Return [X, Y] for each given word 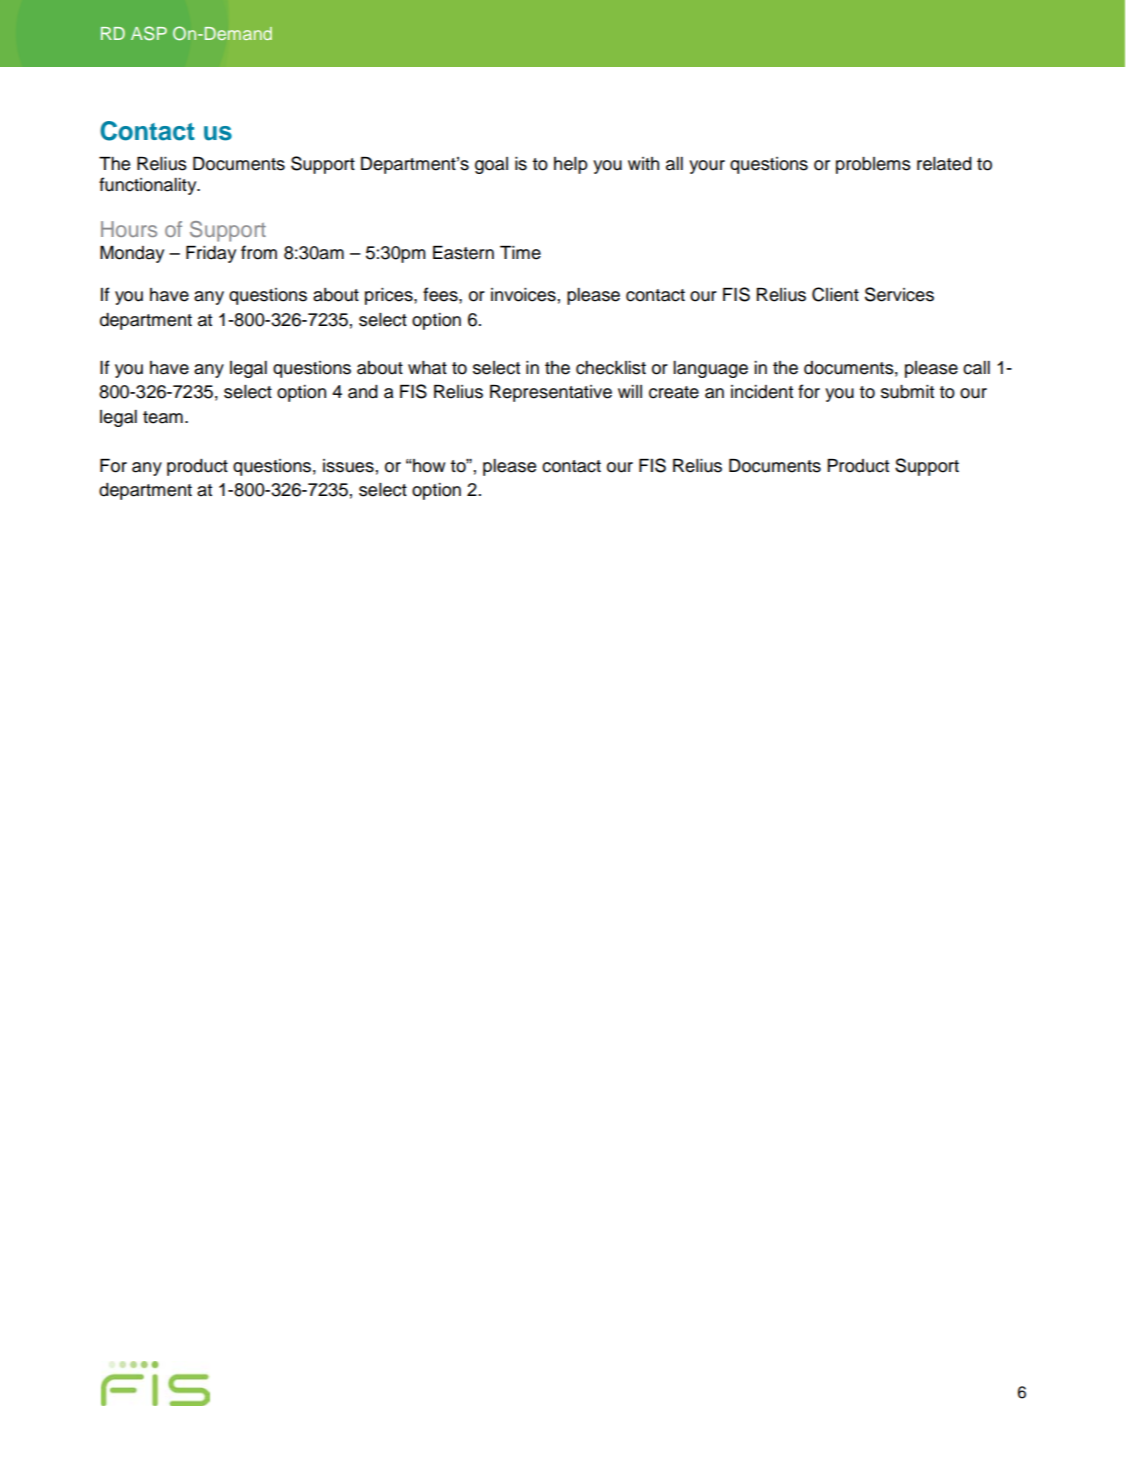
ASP [149, 33]
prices [390, 296]
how [428, 466]
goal [491, 165]
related [944, 164]
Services [899, 294]
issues [348, 466]
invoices [523, 295]
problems [873, 165]
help [571, 165]
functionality [149, 186]
